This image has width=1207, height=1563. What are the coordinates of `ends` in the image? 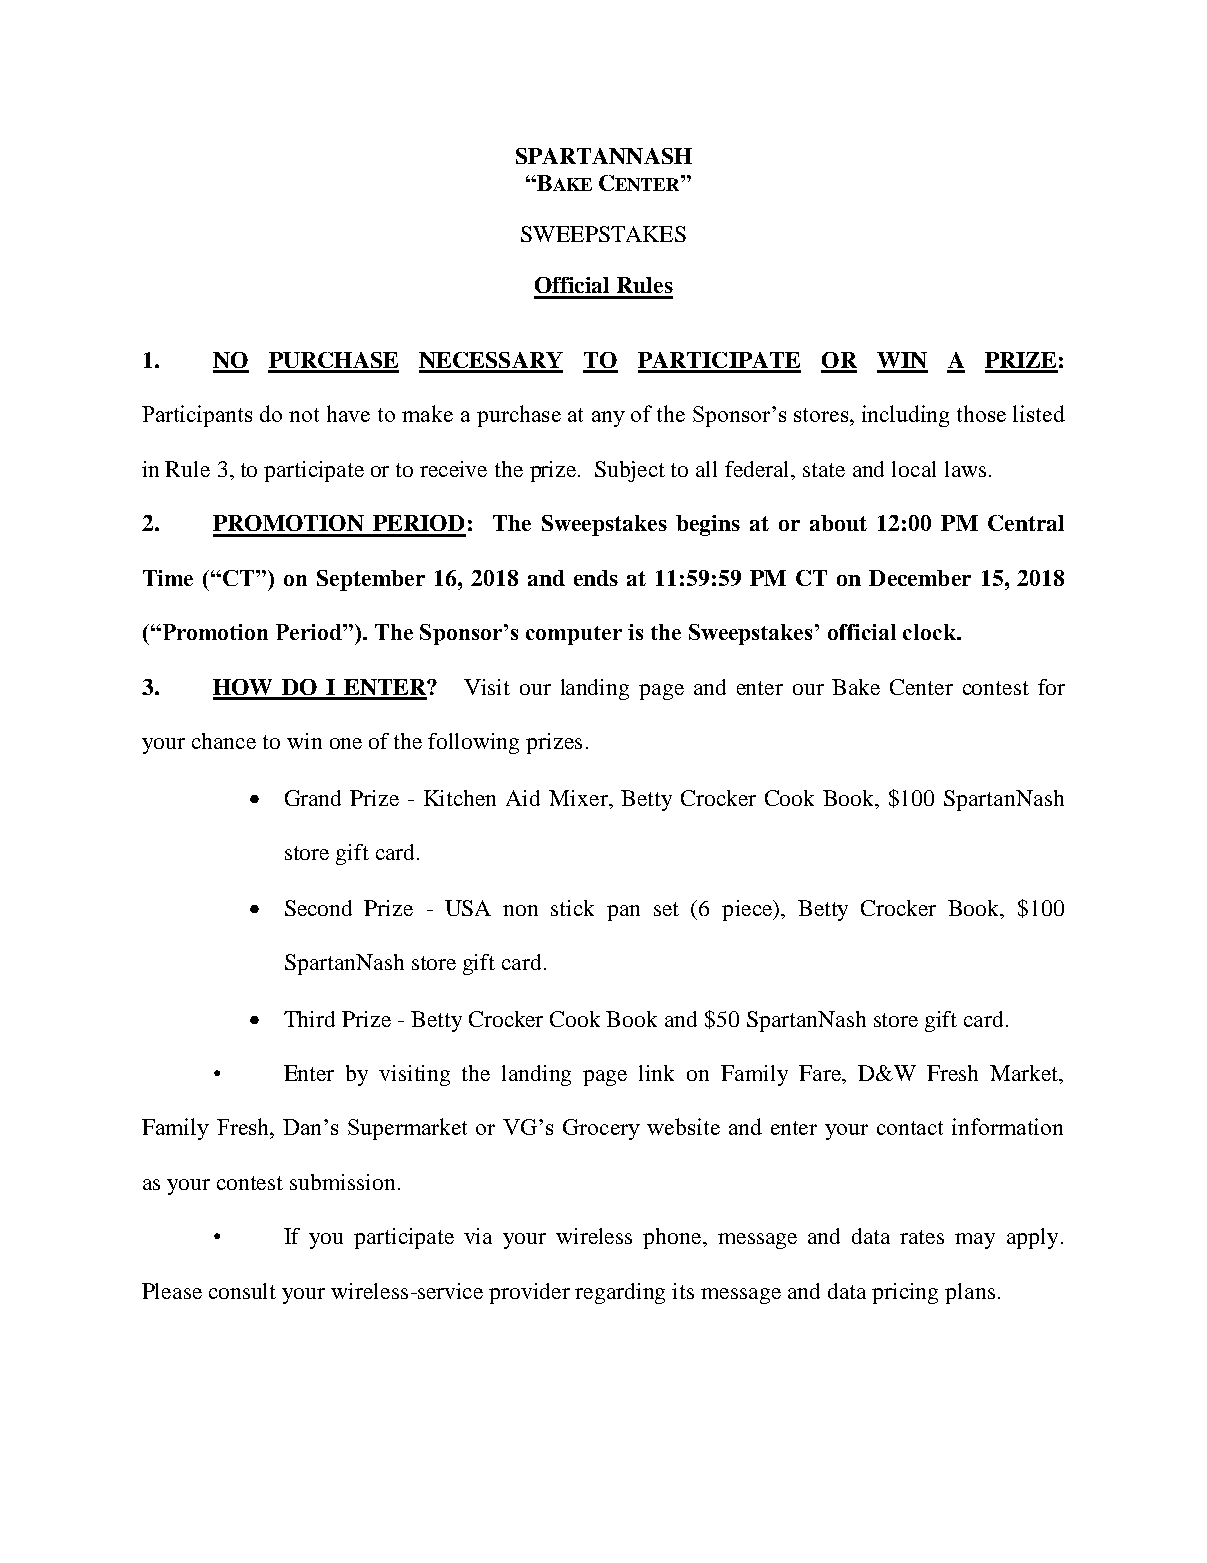 It's located at (596, 578).
